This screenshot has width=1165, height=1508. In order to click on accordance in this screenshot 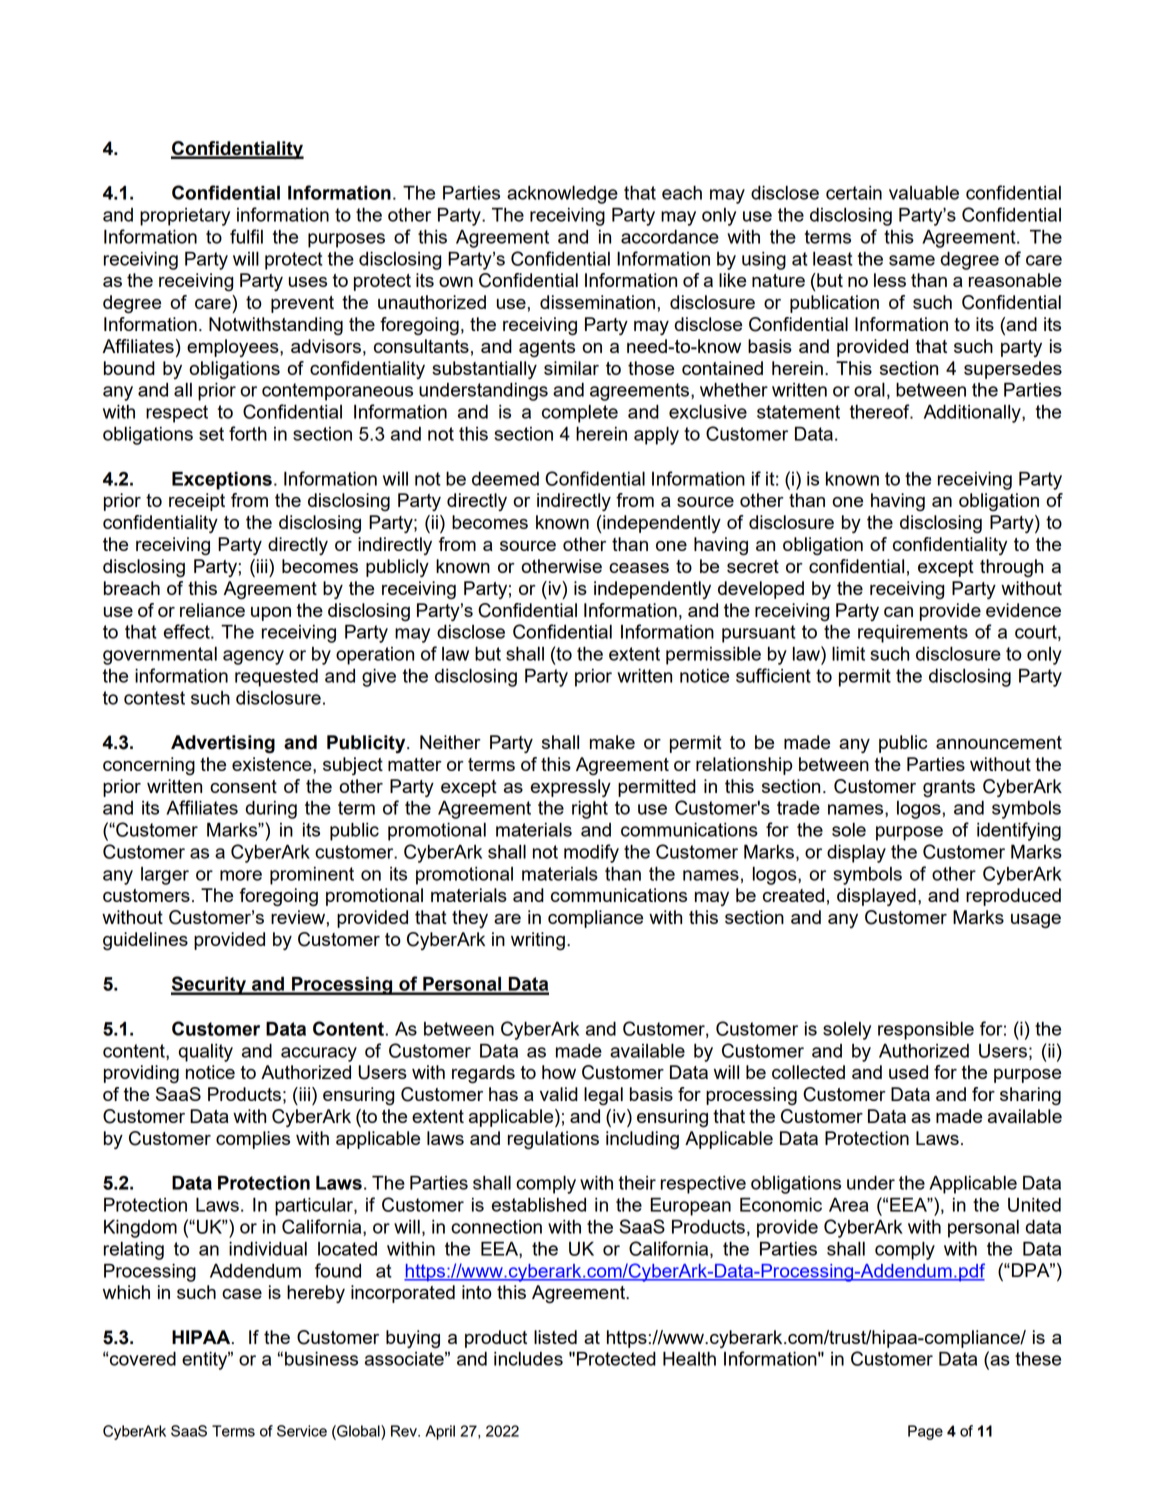, I will do `click(670, 236)`.
